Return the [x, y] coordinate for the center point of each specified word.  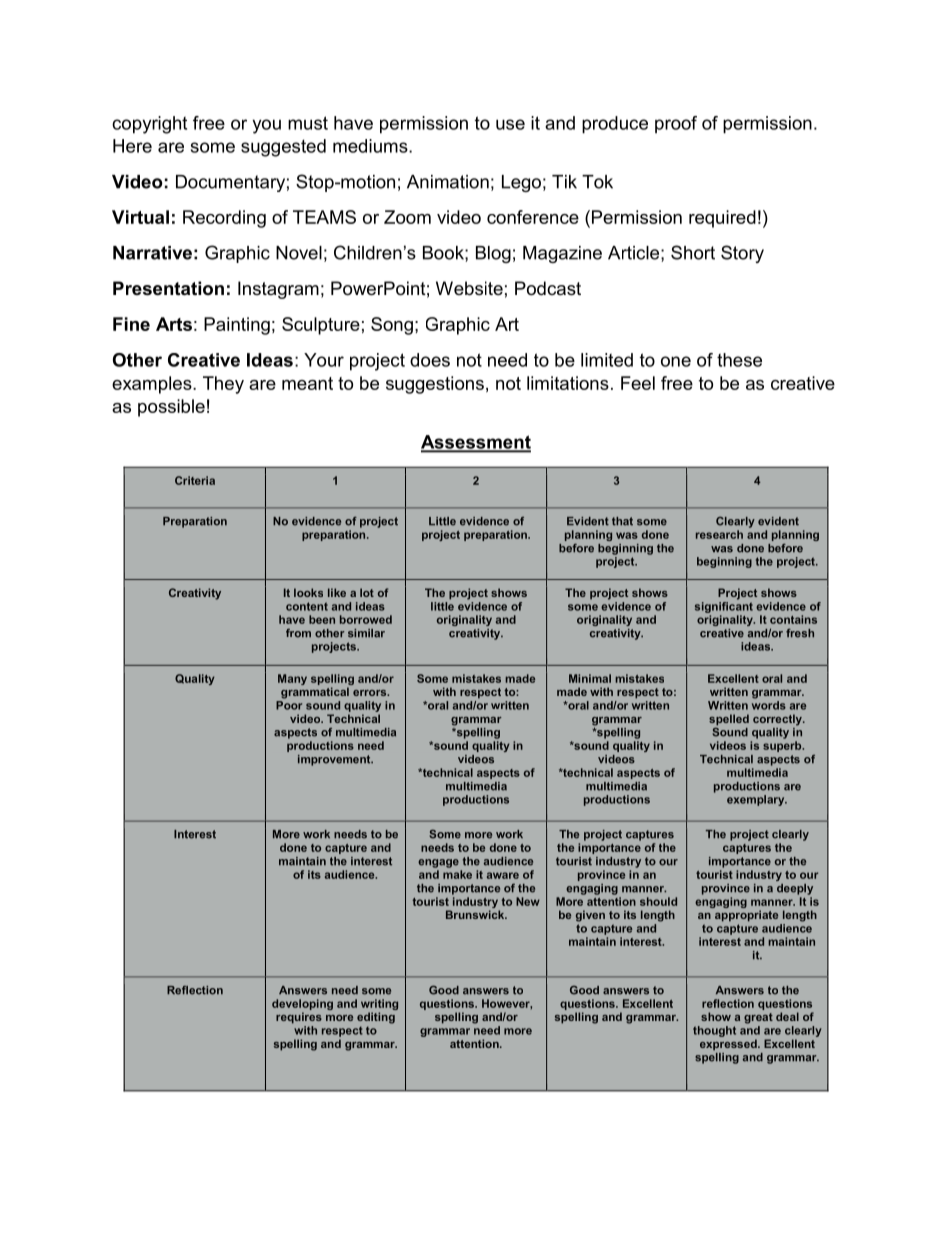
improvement [335, 760]
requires [299, 1018]
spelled [729, 721]
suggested [283, 148]
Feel [638, 383]
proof [676, 125]
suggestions [435, 385]
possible [171, 408]
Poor [289, 705]
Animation [448, 182]
